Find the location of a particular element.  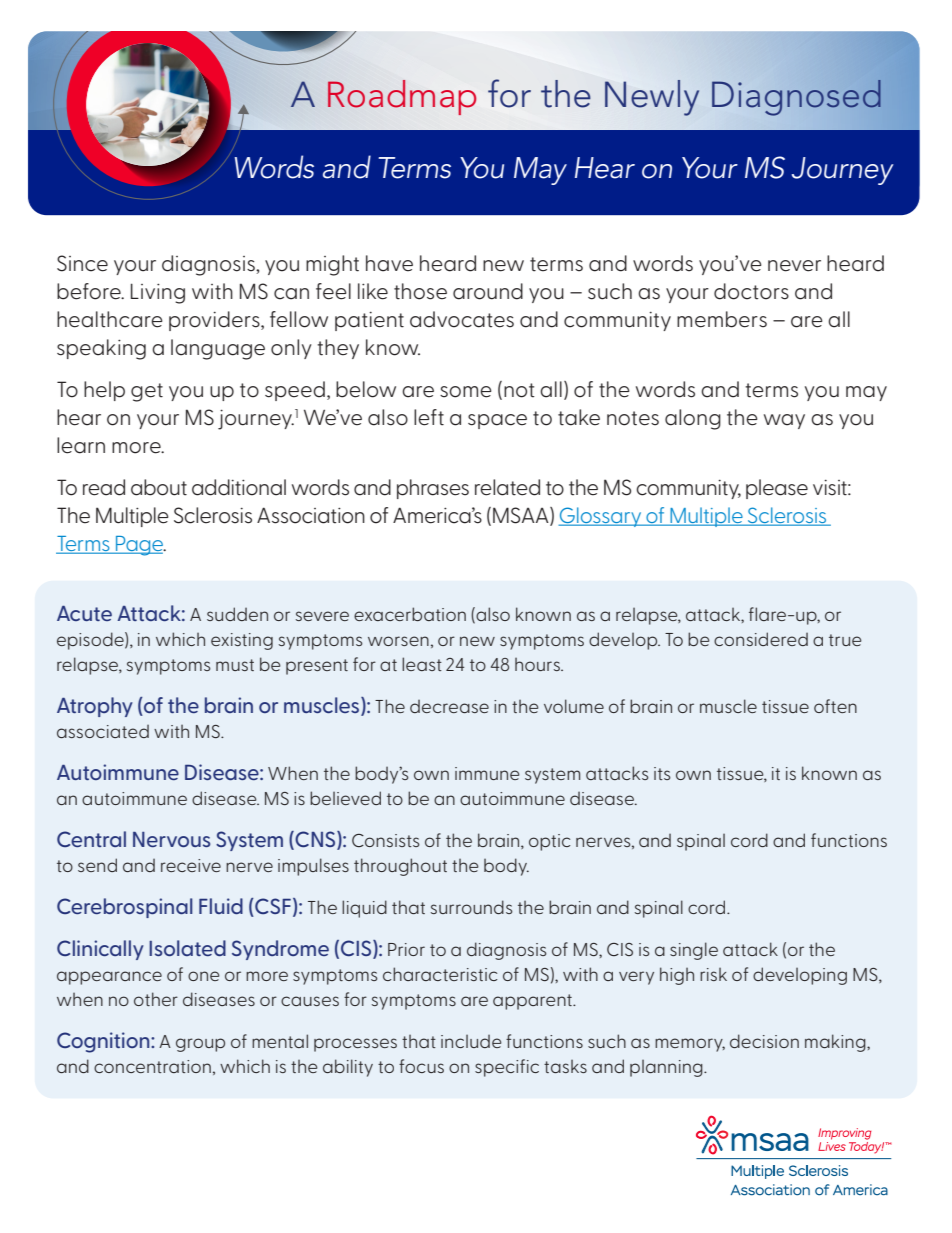

space is located at coordinates (497, 421).
